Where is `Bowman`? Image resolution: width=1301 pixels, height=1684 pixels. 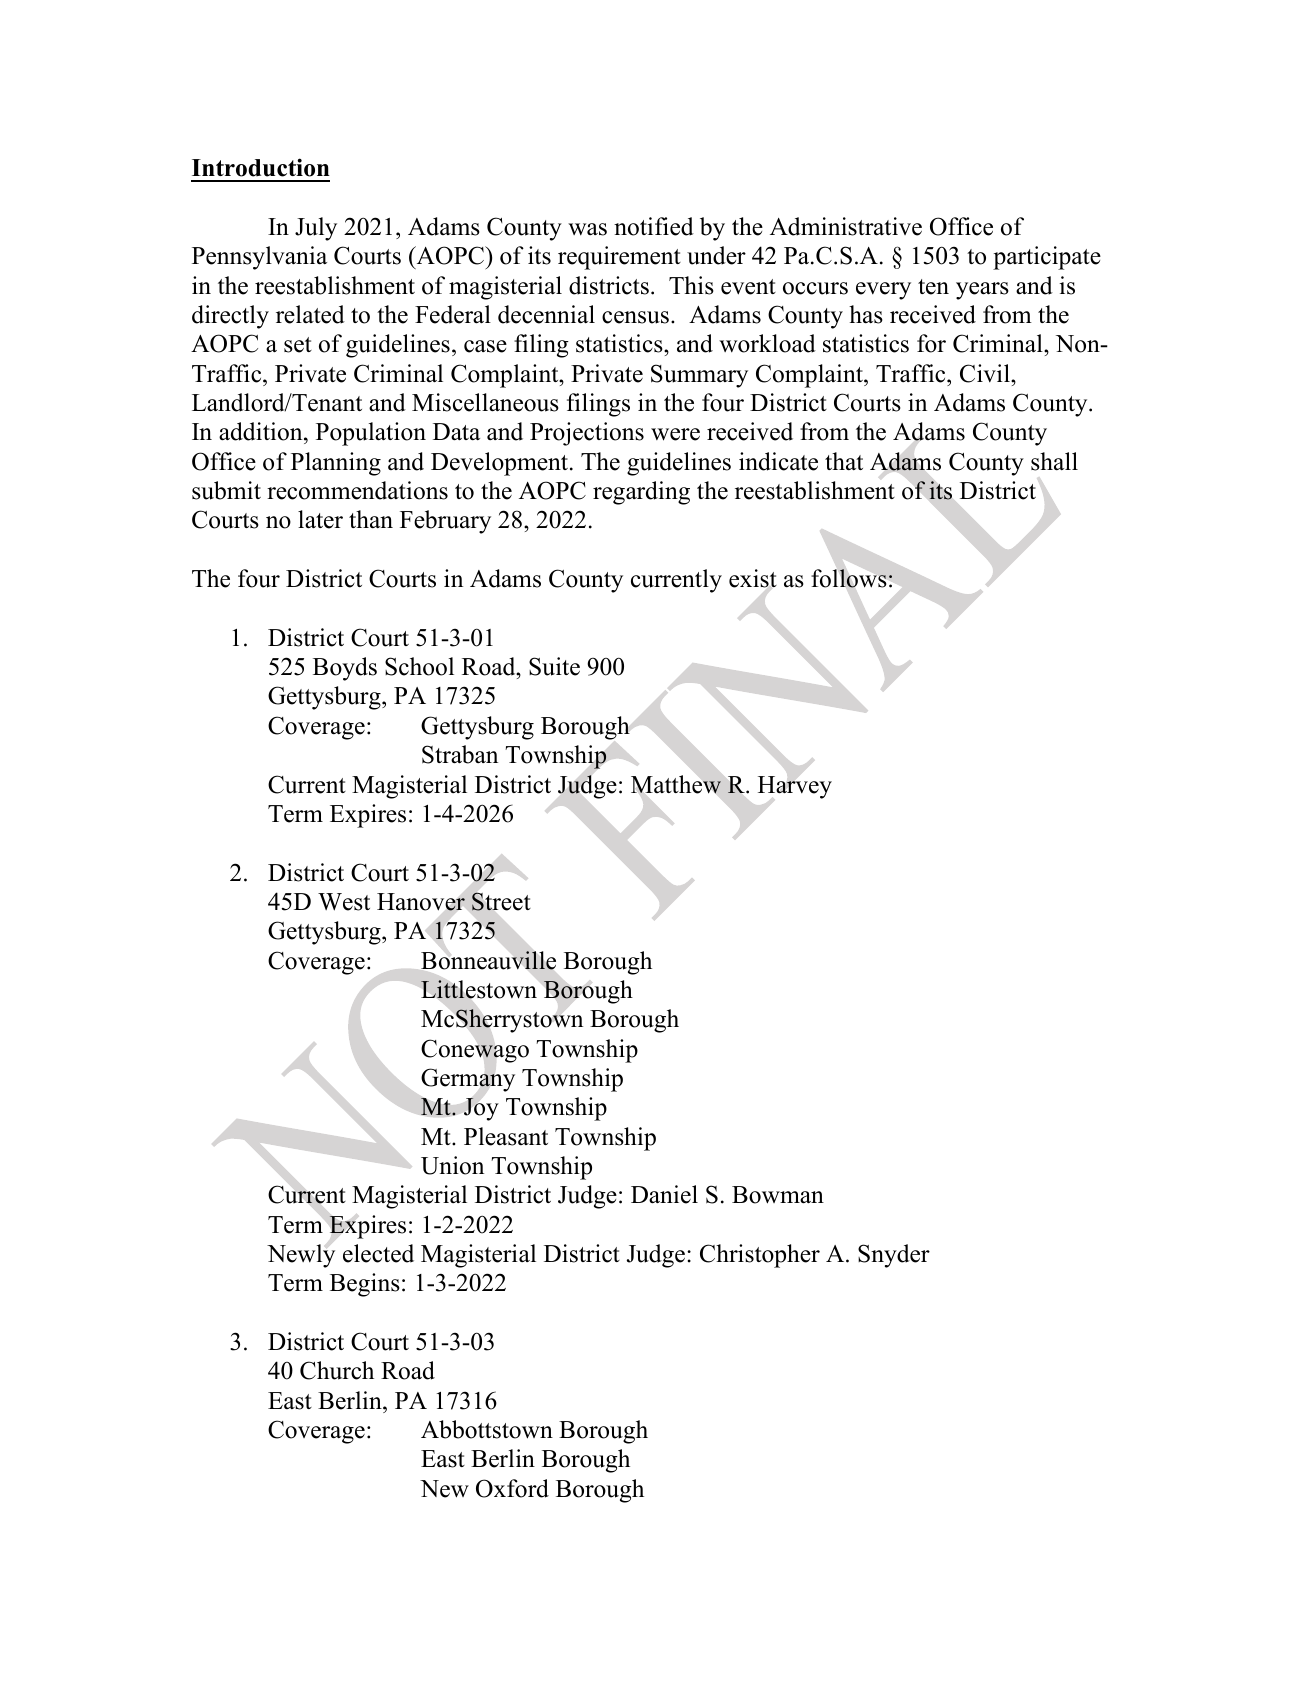
Bowman is located at coordinates (778, 1195).
